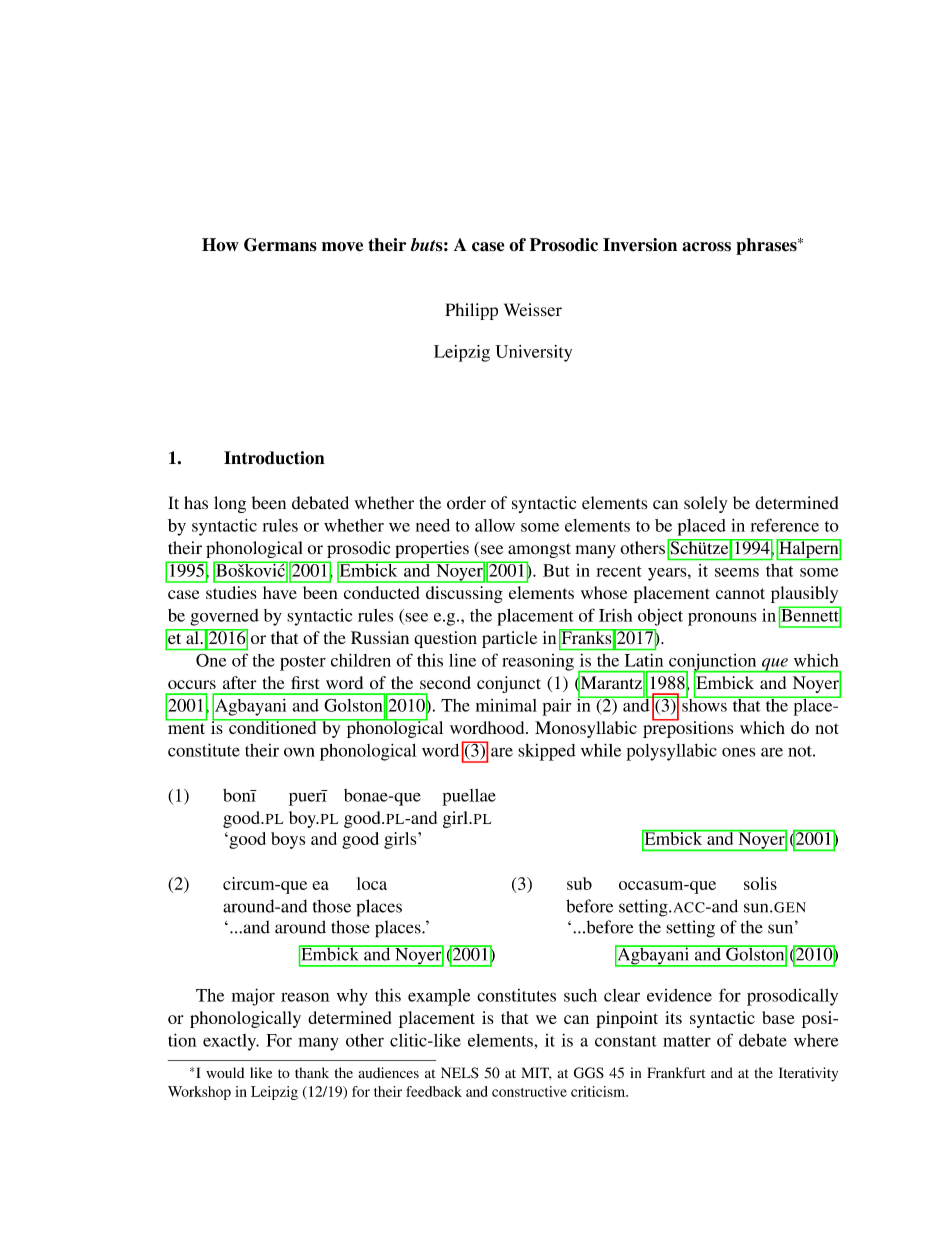 The width and height of the screenshot is (952, 1233). What do you see at coordinates (785, 525) in the screenshot?
I see `reference` at bounding box center [785, 525].
